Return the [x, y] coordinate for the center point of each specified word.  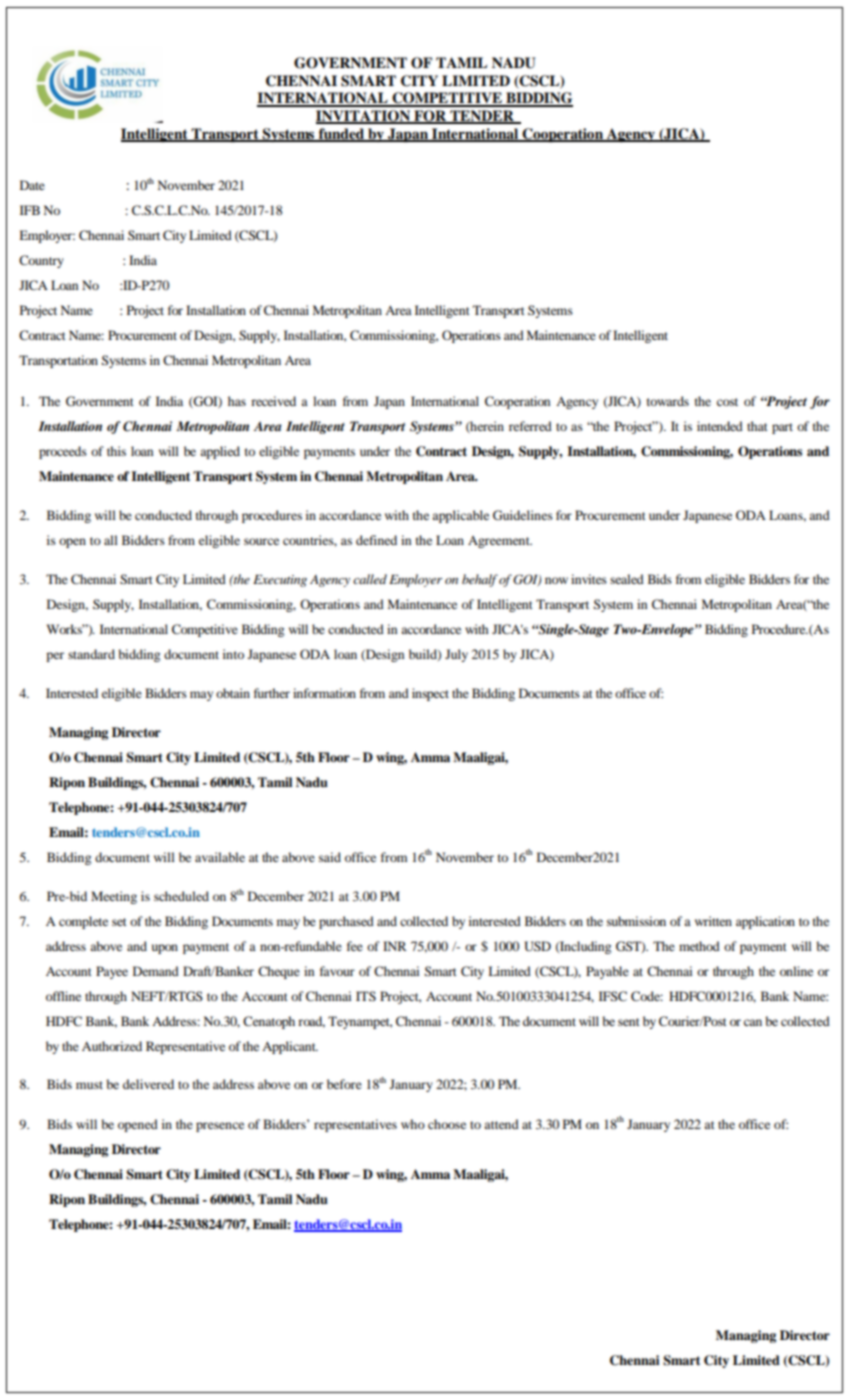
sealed [627, 579]
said [330, 857]
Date [32, 185]
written [713, 921]
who [413, 1124]
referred [530, 426]
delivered [148, 1084]
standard [91, 654]
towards [668, 401]
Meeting [114, 897]
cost [727, 402]
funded [342, 135]
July [456, 655]
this [116, 451]
